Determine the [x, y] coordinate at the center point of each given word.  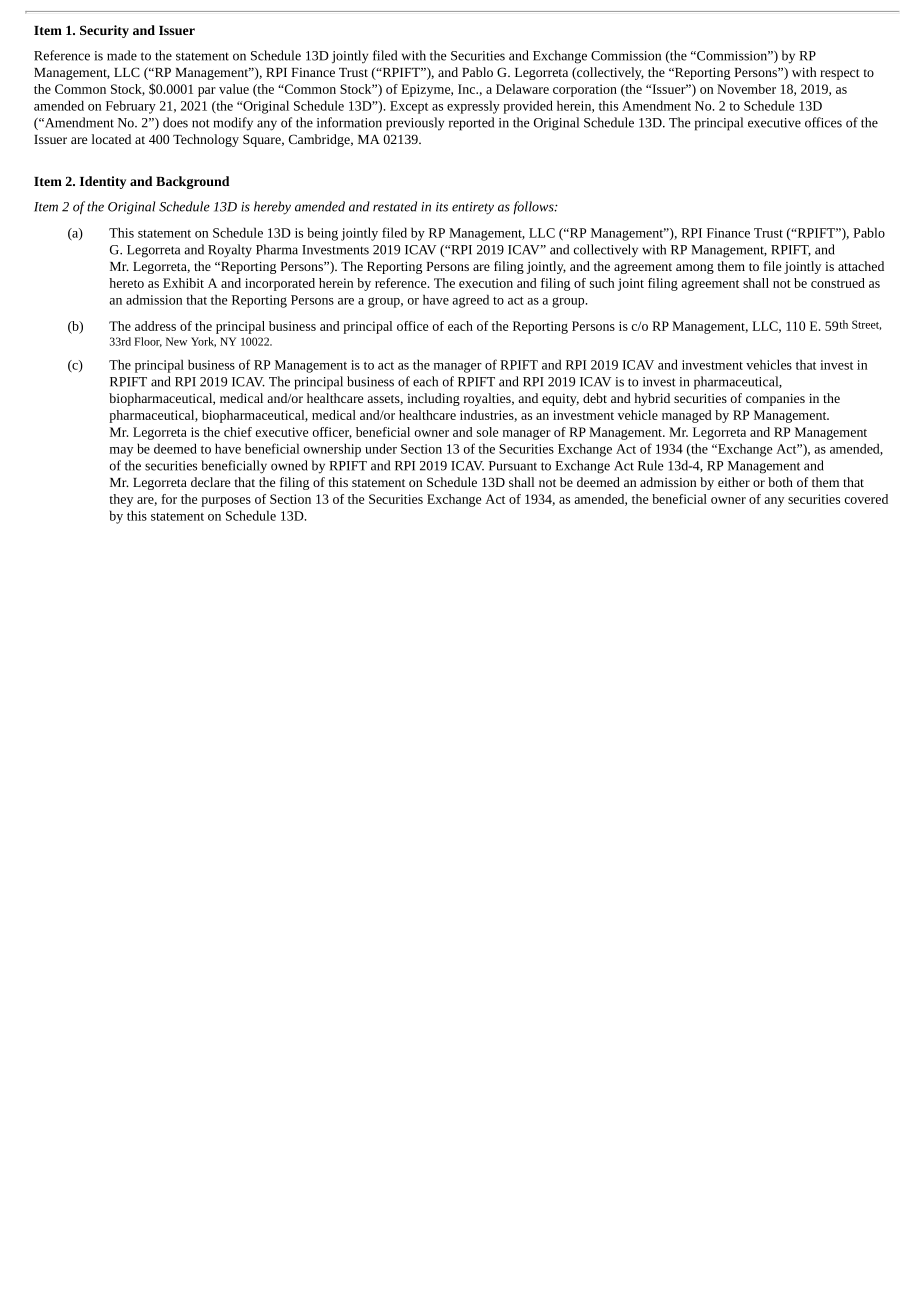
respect [840, 74]
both [780, 482]
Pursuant [513, 466]
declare [210, 482]
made [122, 55]
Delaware [522, 89]
